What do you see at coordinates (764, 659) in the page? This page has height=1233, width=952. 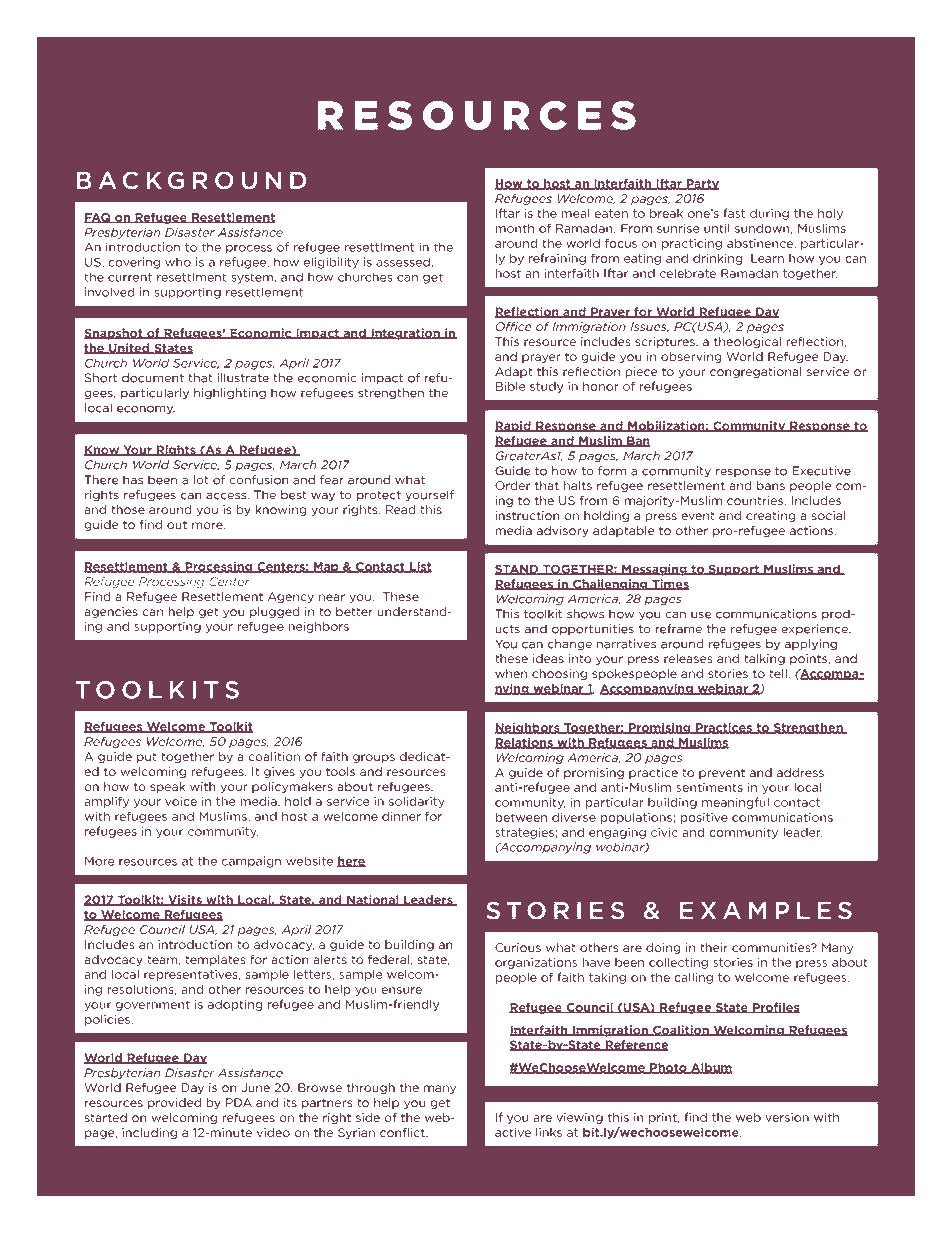 I see `talking` at bounding box center [764, 659].
